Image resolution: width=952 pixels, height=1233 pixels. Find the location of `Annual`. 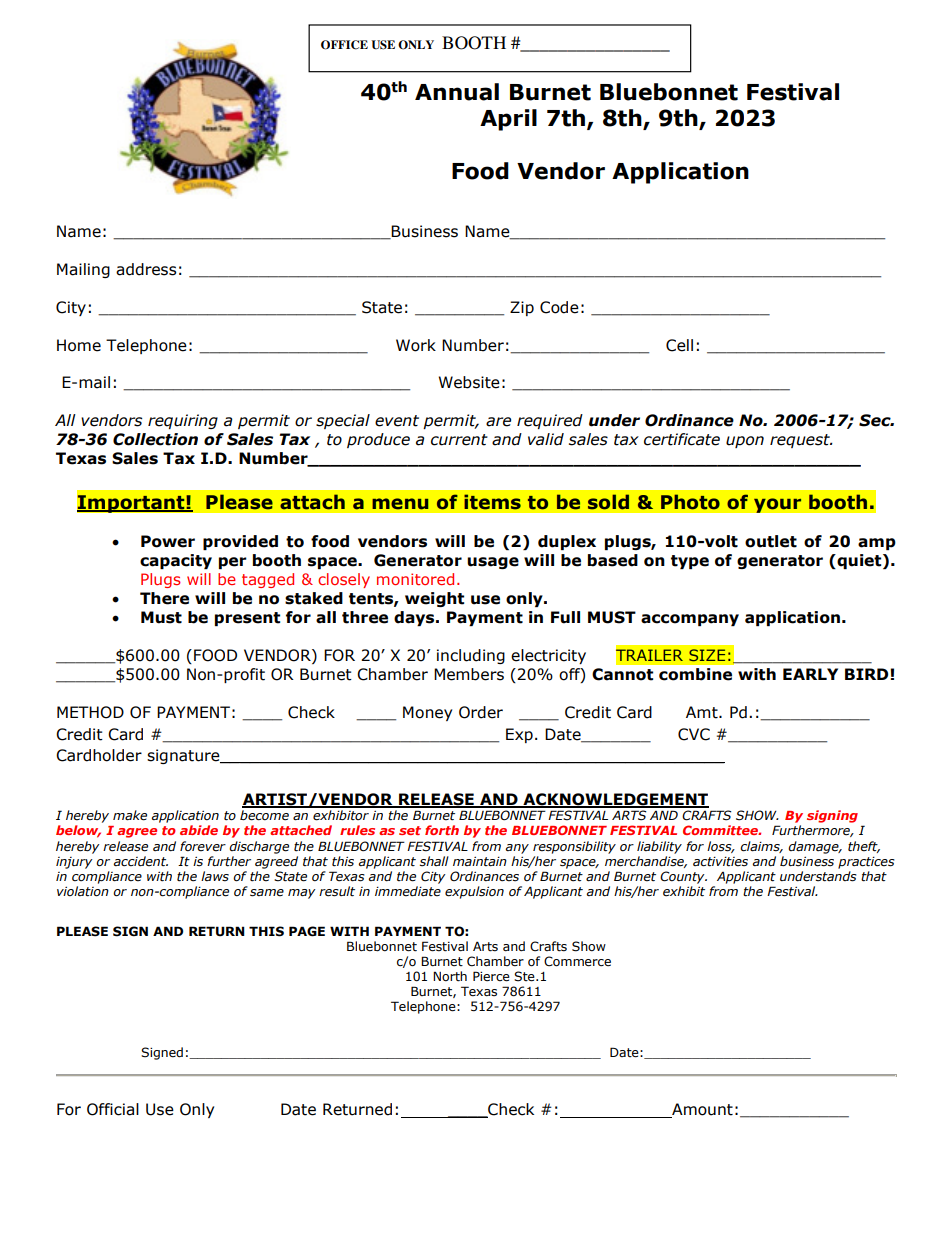

Annual is located at coordinates (457, 92).
